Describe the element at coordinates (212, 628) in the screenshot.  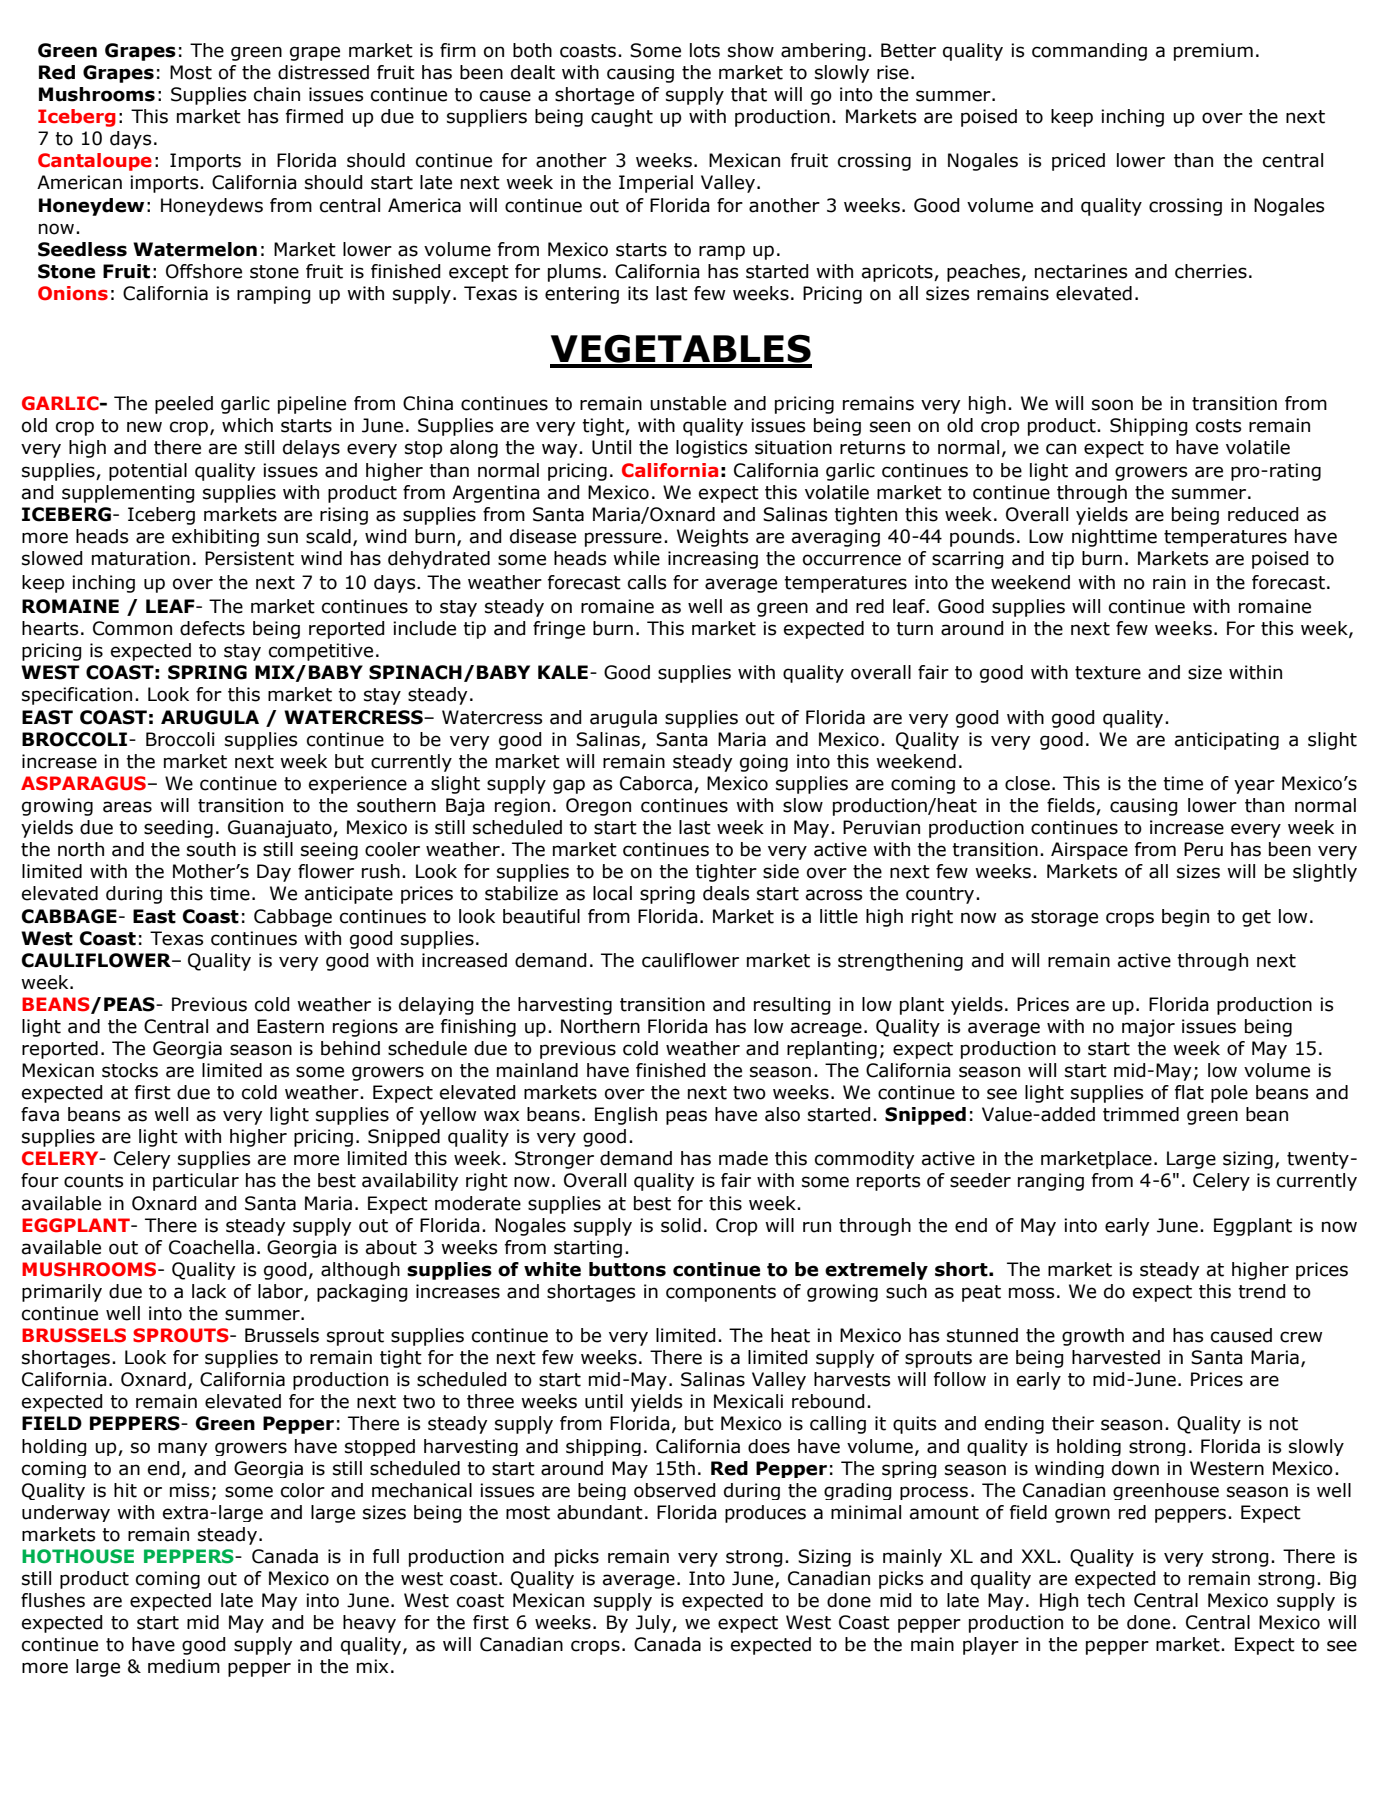
I see `defects` at that location.
